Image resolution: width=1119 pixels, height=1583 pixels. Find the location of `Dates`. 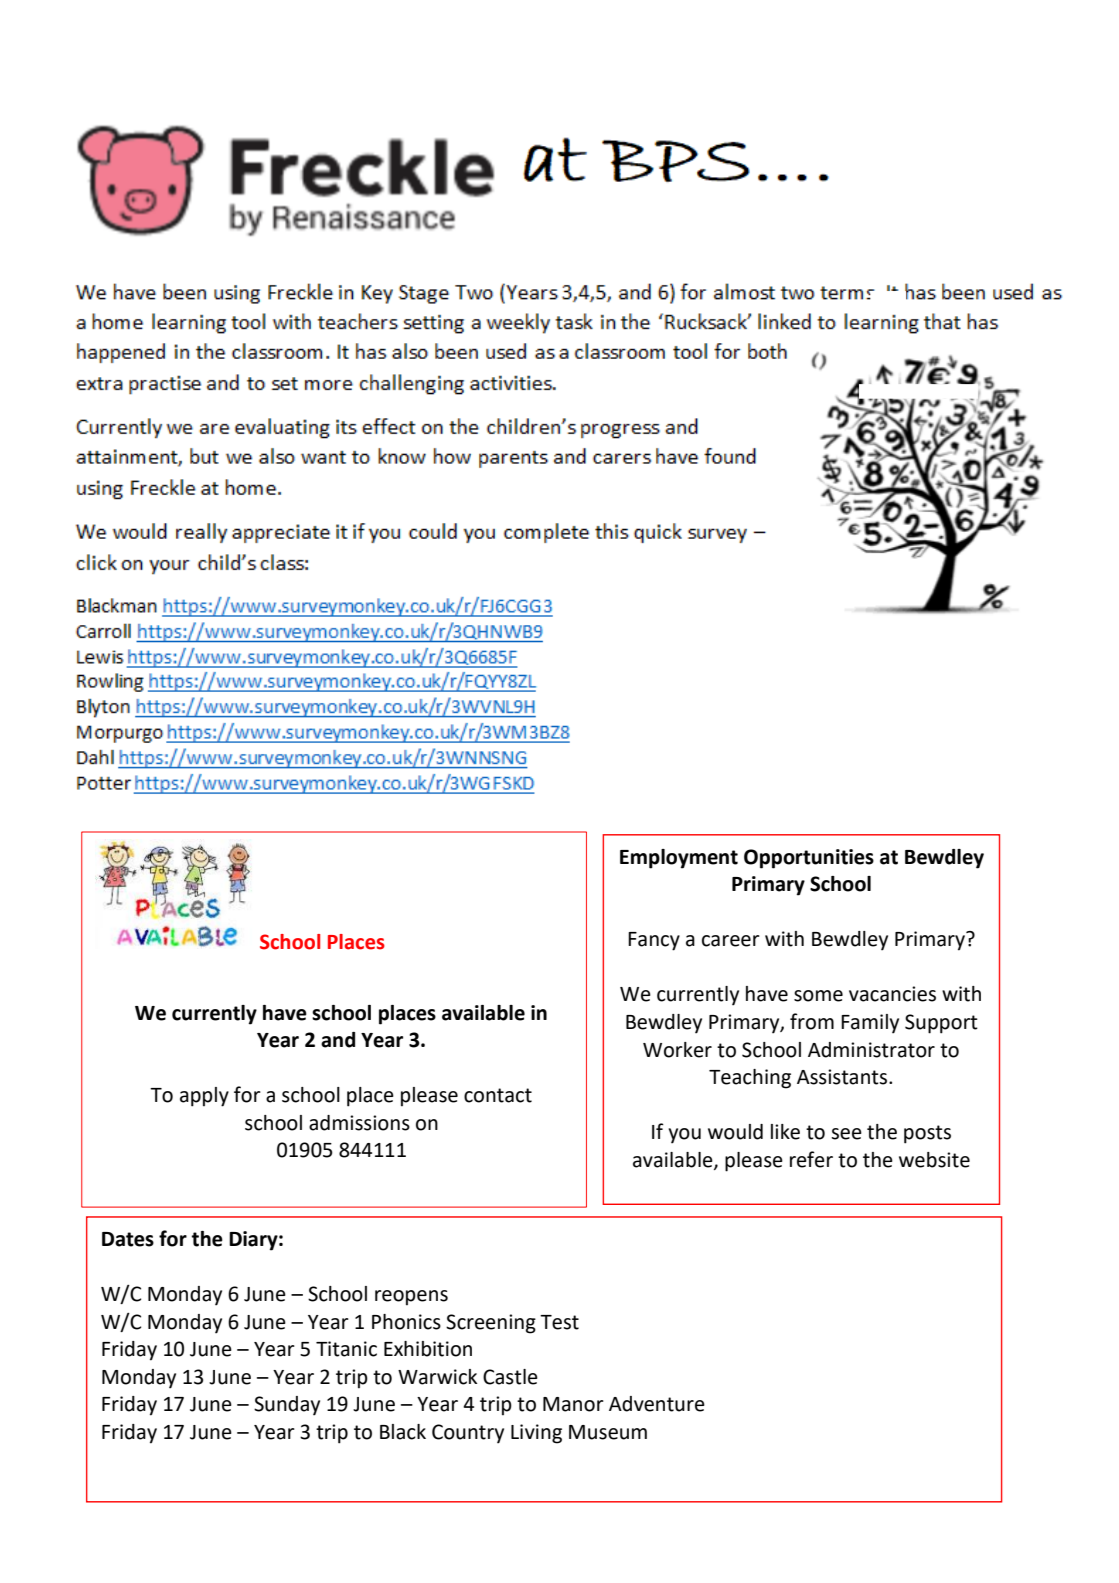

Dates is located at coordinates (128, 1239).
